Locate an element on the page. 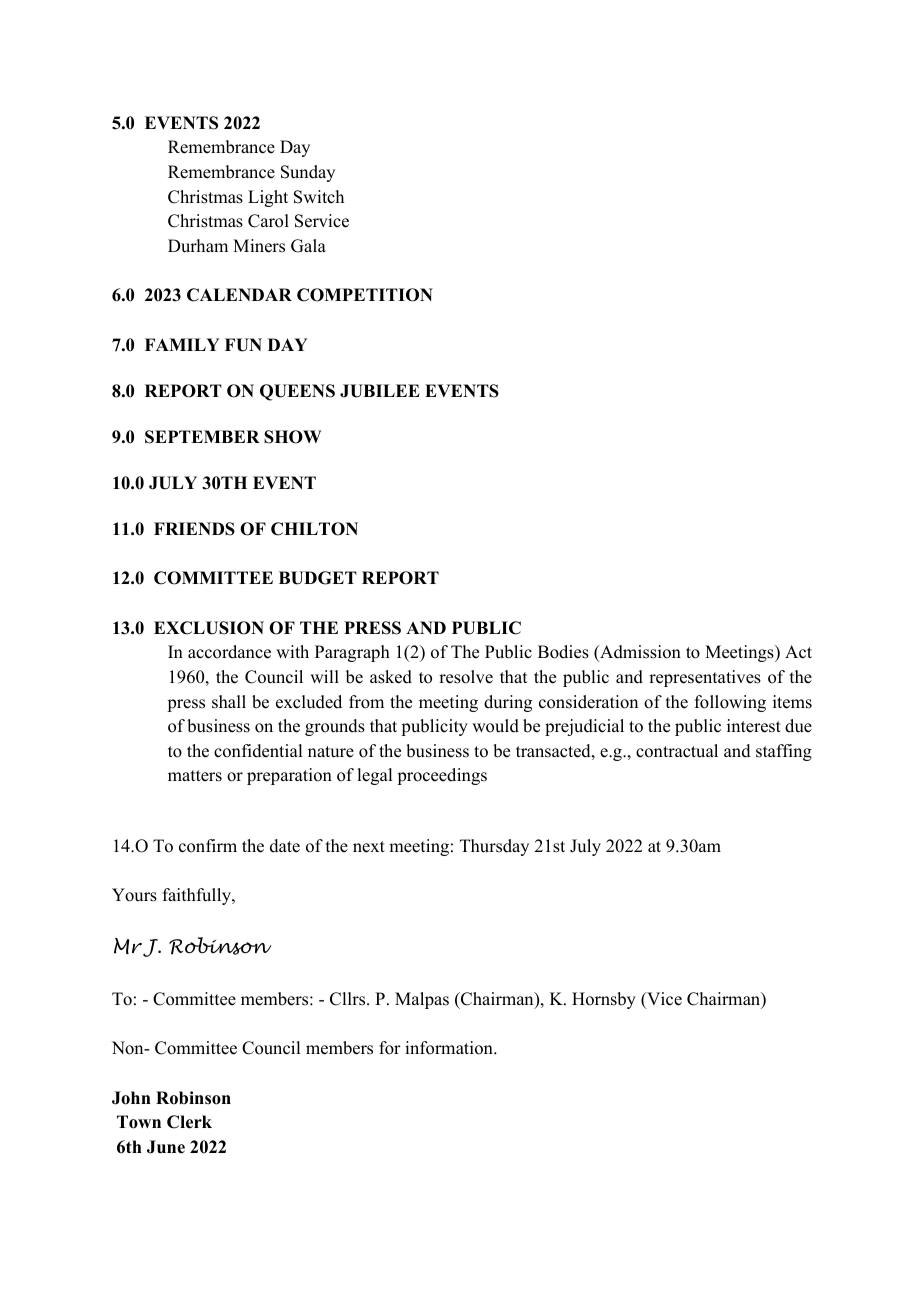  proceedings is located at coordinates (442, 776).
